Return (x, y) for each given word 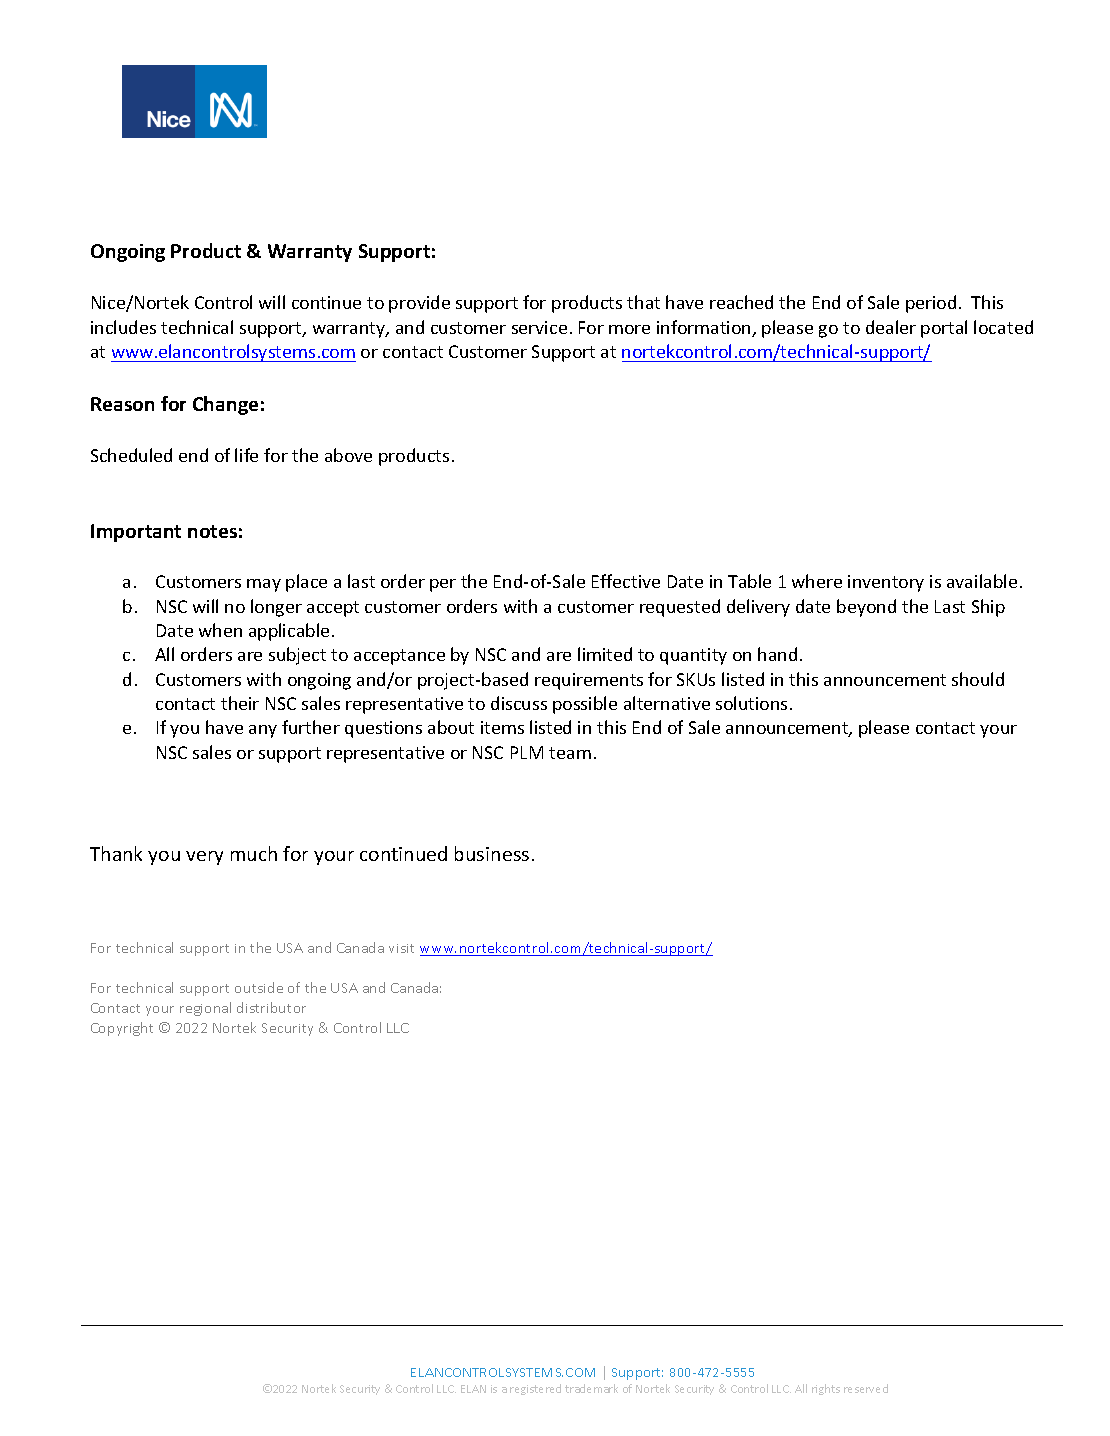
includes (123, 327)
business (492, 853)
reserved (866, 1388)
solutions (751, 703)
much (254, 853)
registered (535, 1389)
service (539, 327)
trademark (591, 1388)
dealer (891, 327)
